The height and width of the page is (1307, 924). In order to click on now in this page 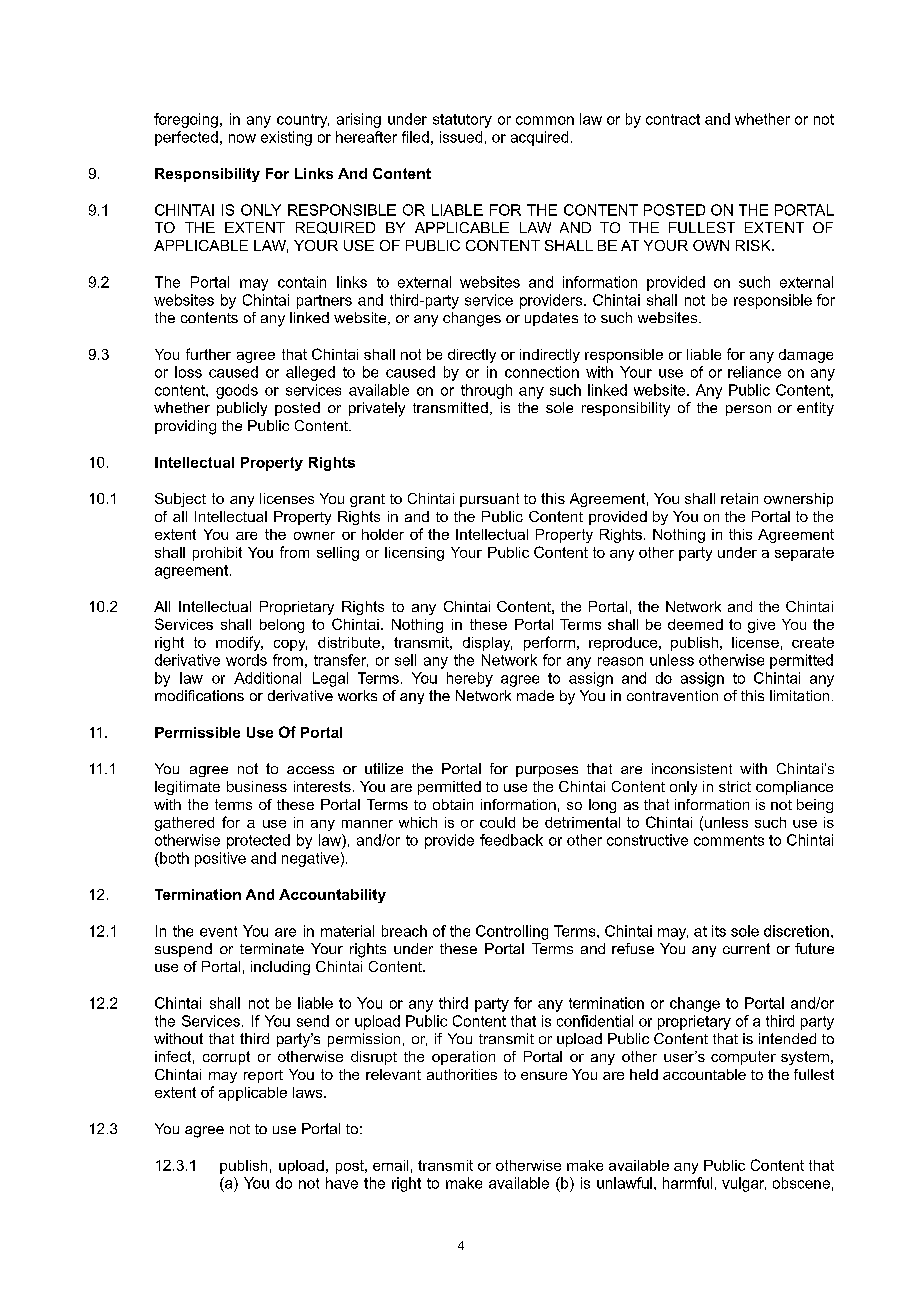, I will do `click(242, 138)`.
